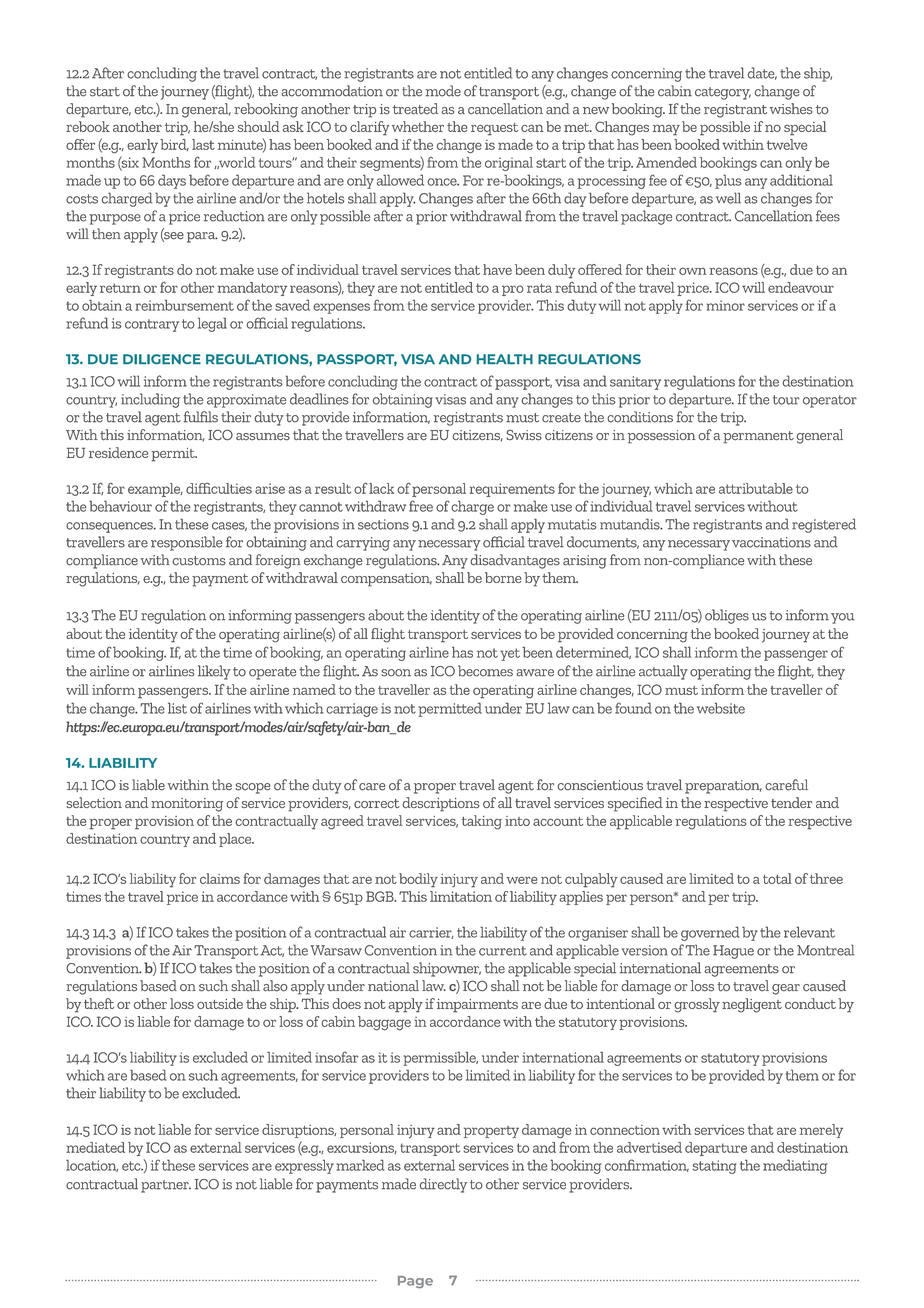 This document has width=924, height=1308. I want to click on category, so click(723, 93).
